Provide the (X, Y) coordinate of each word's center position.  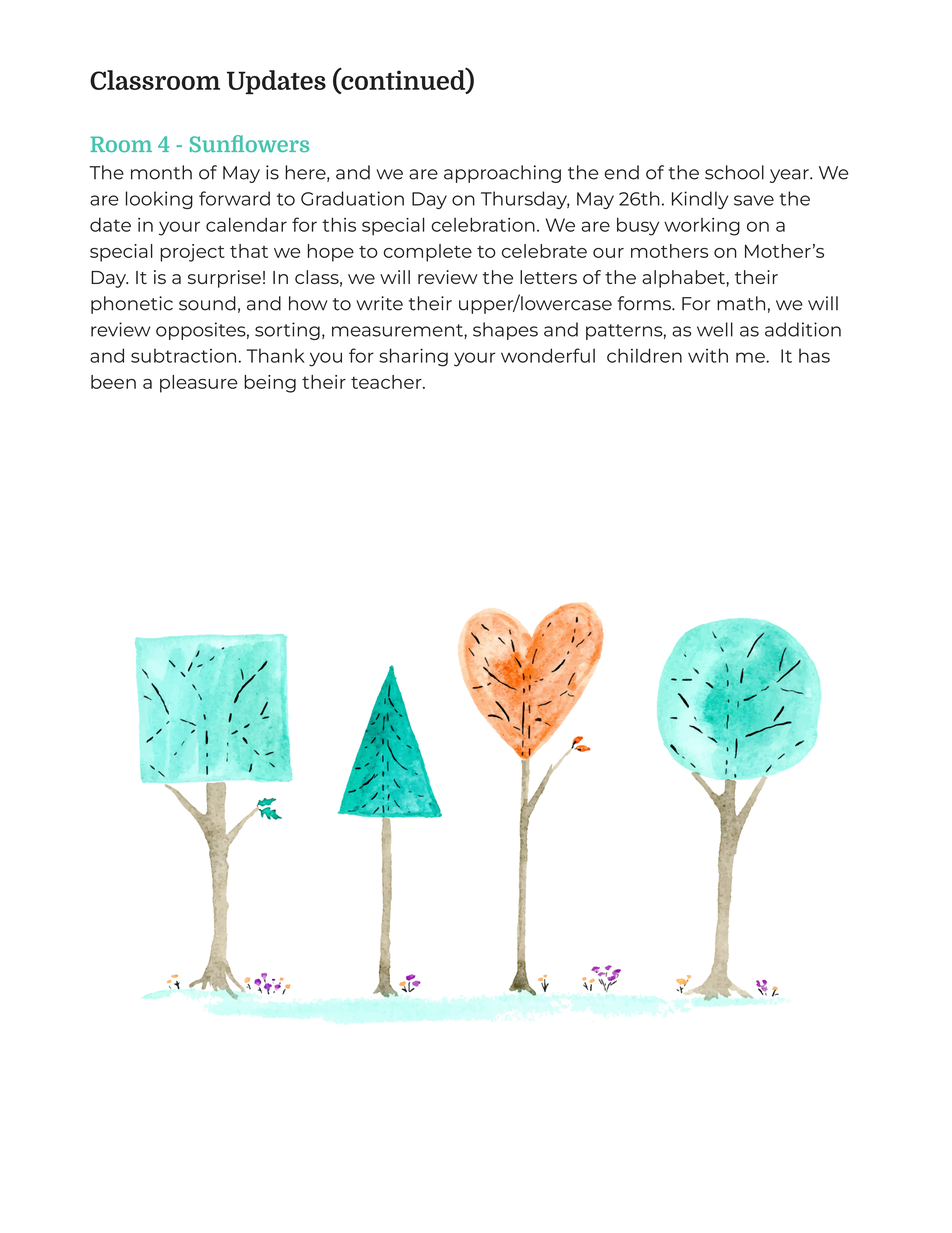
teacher (387, 382)
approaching (502, 174)
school (734, 172)
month (161, 172)
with (708, 355)
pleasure (199, 384)
